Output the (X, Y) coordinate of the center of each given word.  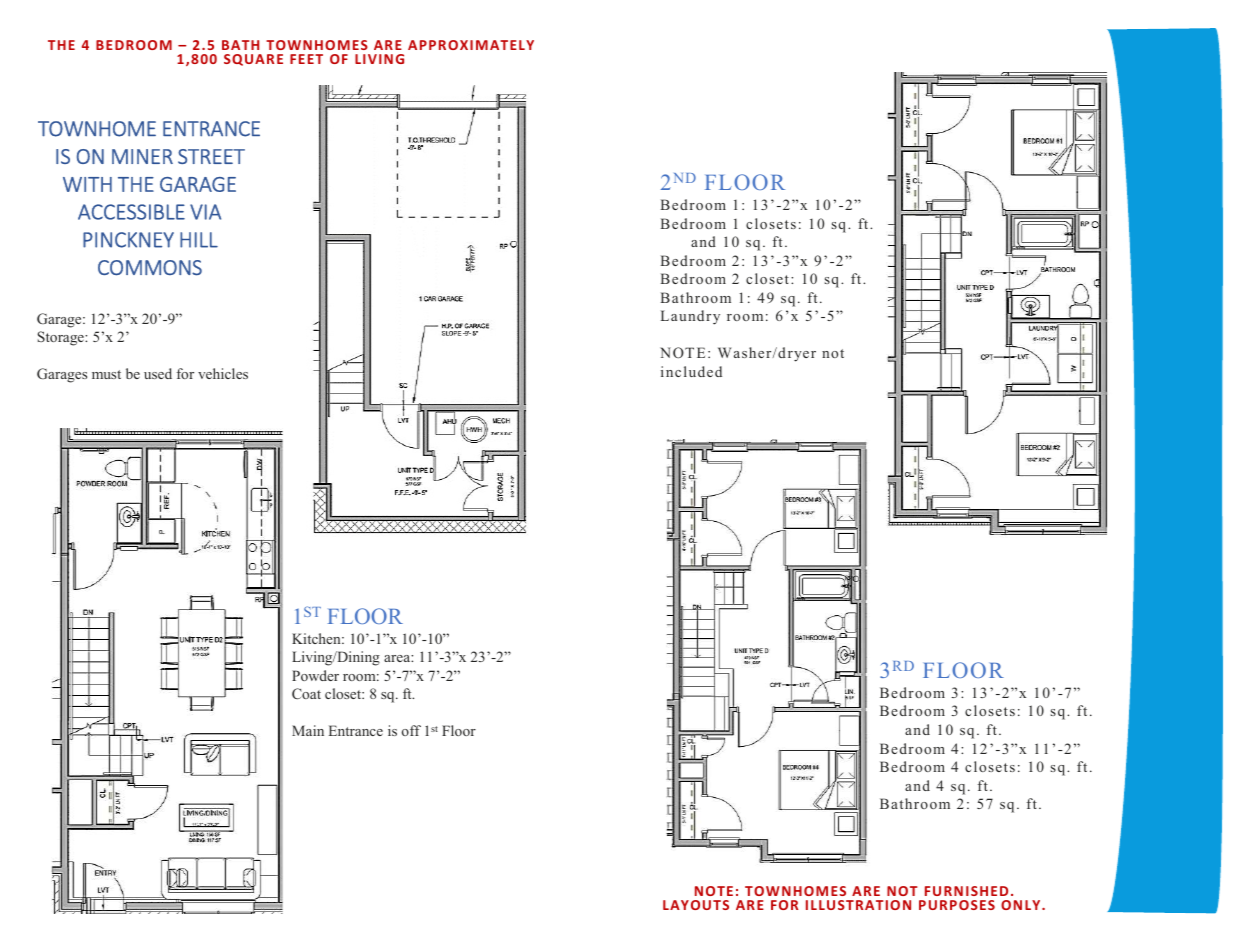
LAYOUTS (696, 905)
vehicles (223, 373)
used (158, 373)
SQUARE (253, 60)
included (691, 371)
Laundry (690, 317)
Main (308, 730)
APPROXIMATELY (471, 45)
